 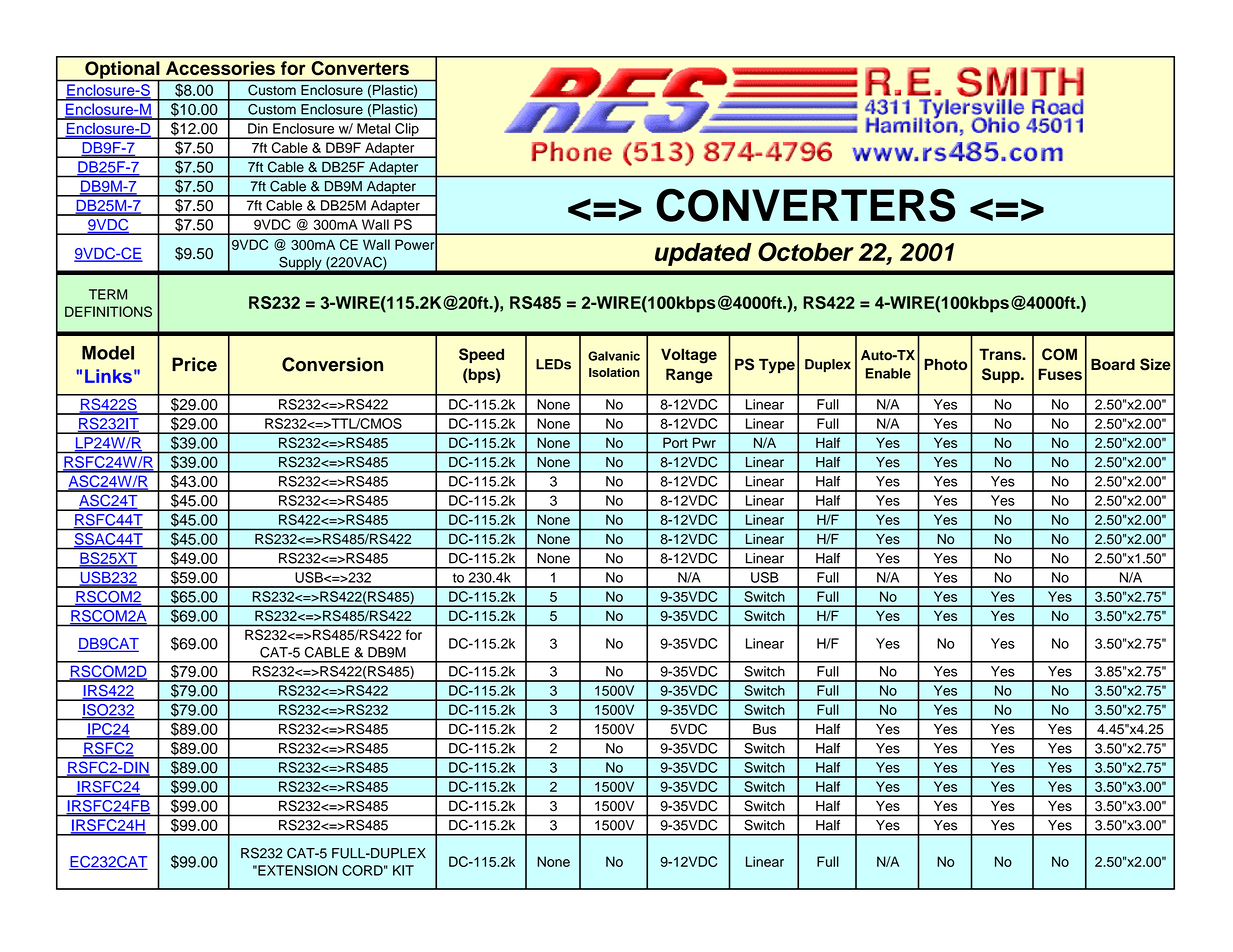 What do you see at coordinates (675, 443) in the screenshot?
I see `Port` at bounding box center [675, 443].
